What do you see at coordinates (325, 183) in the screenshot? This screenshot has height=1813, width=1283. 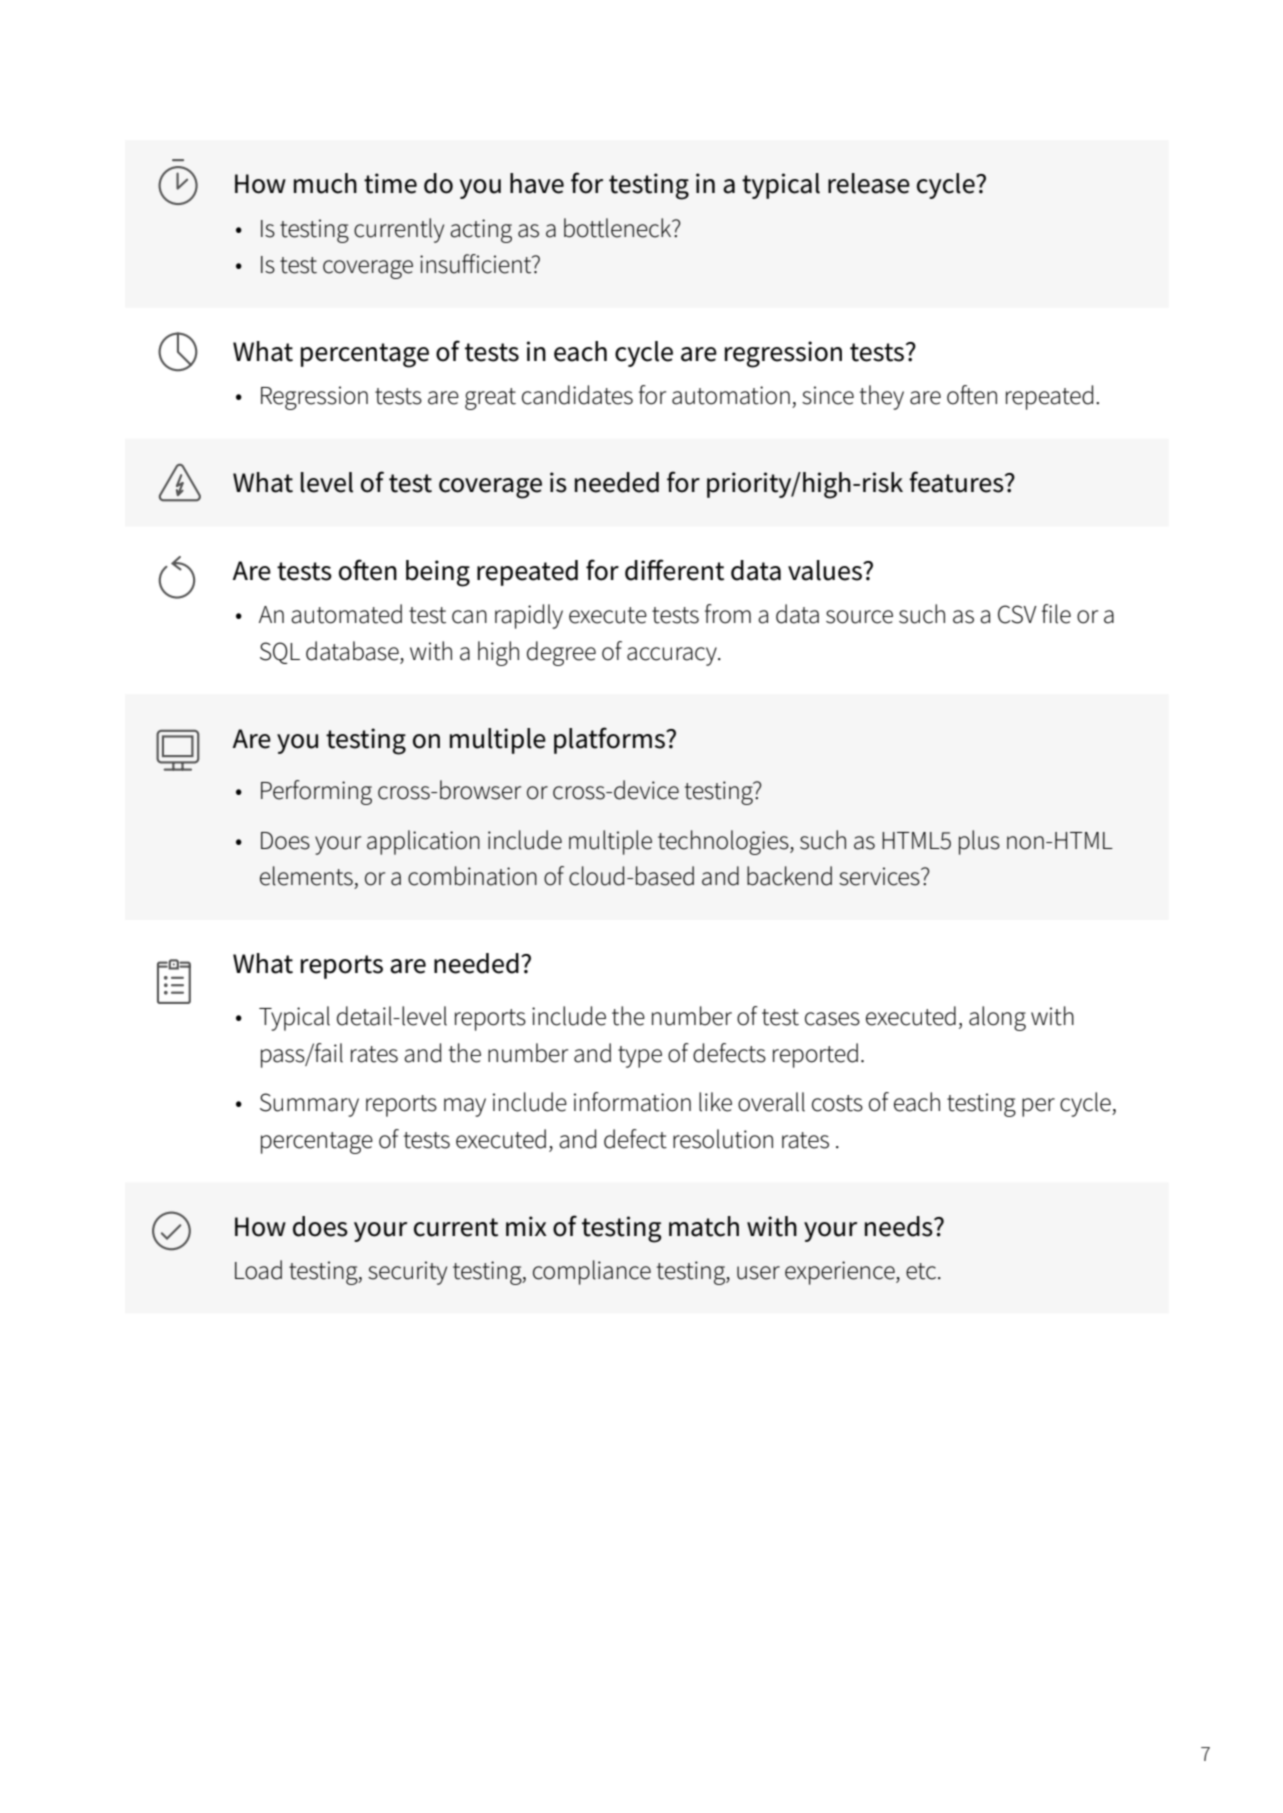 I see `much` at bounding box center [325, 183].
